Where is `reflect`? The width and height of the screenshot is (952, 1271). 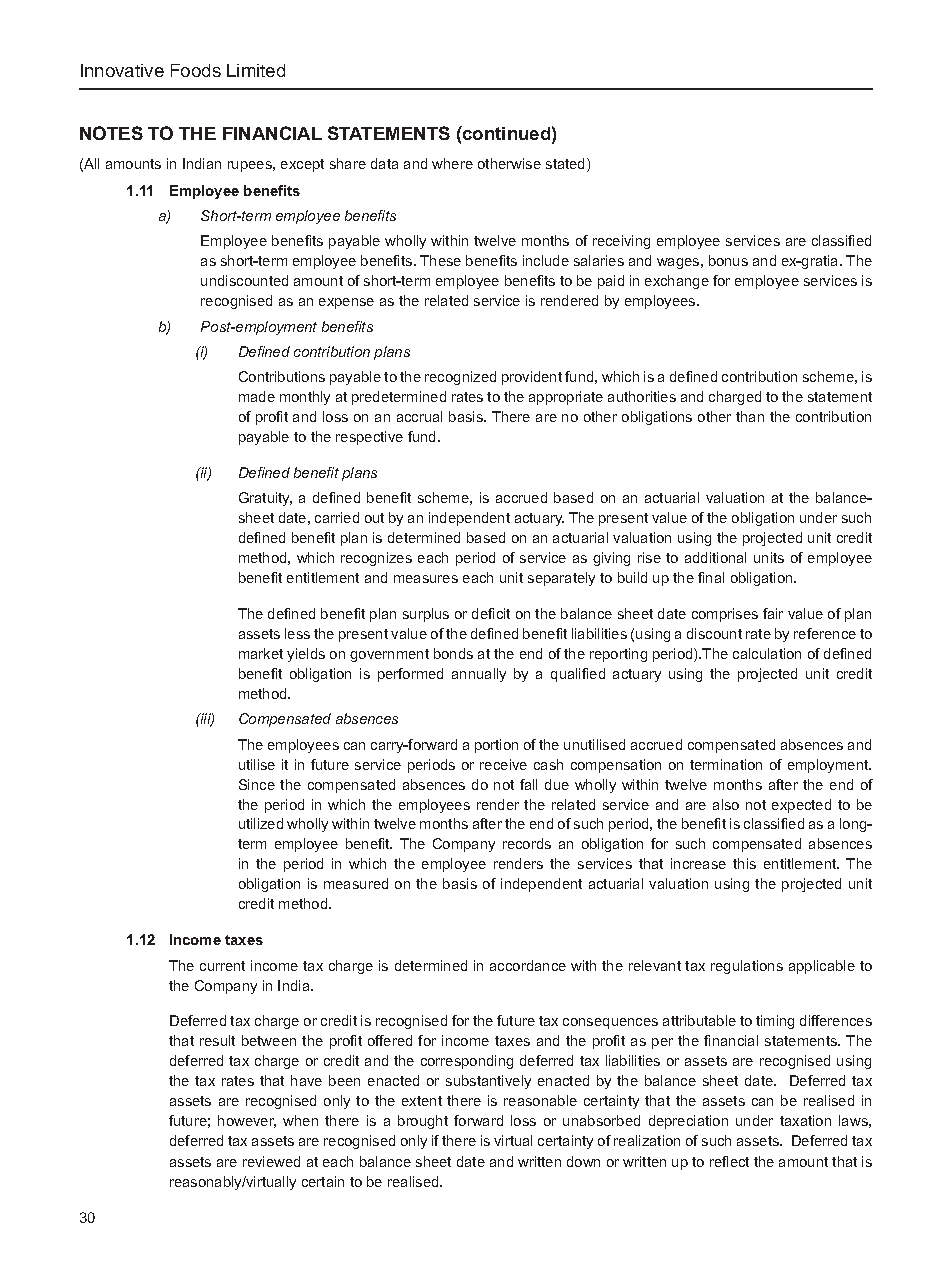 reflect is located at coordinates (729, 1161).
